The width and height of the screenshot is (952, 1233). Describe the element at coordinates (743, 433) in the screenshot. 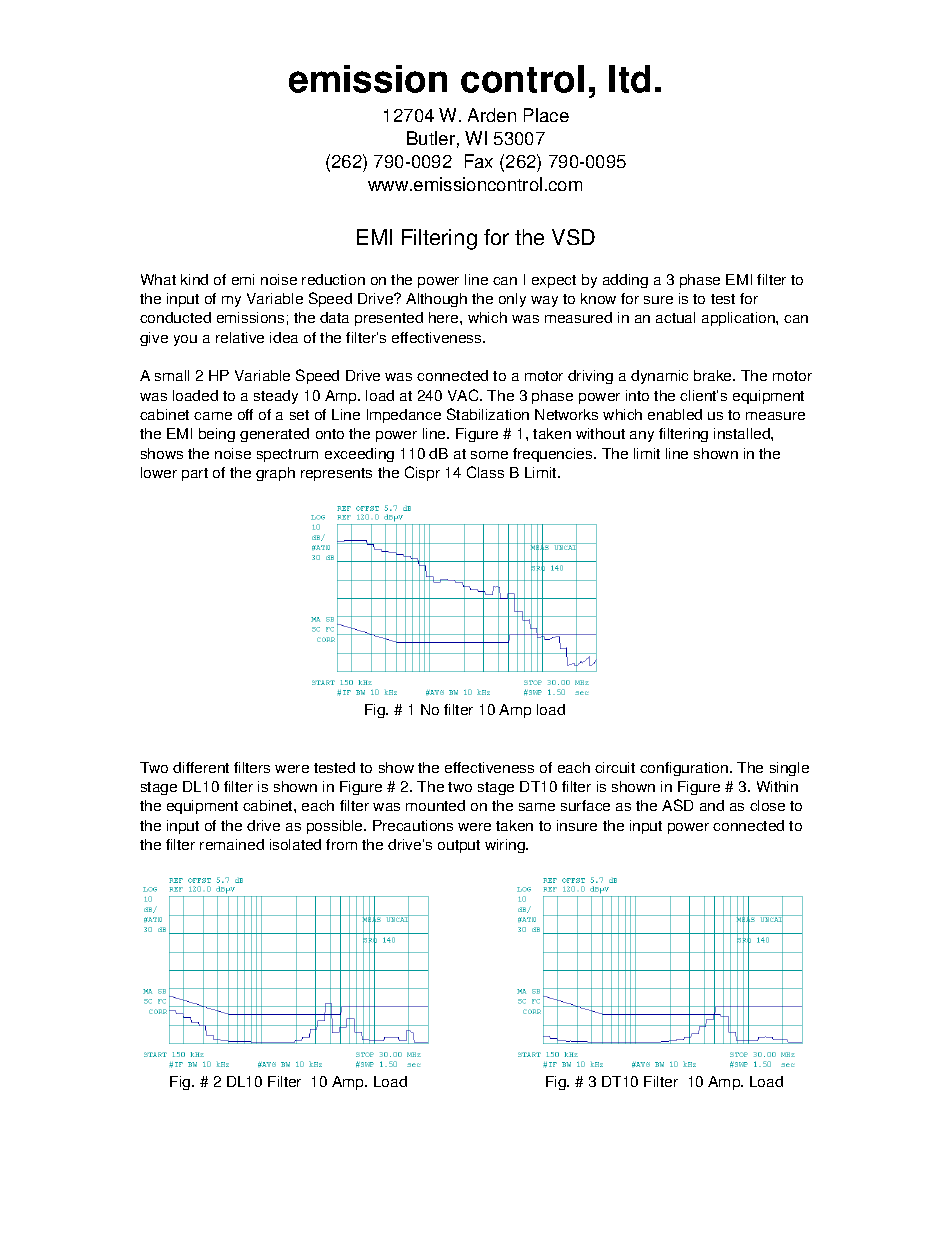

I see `installed` at that location.
